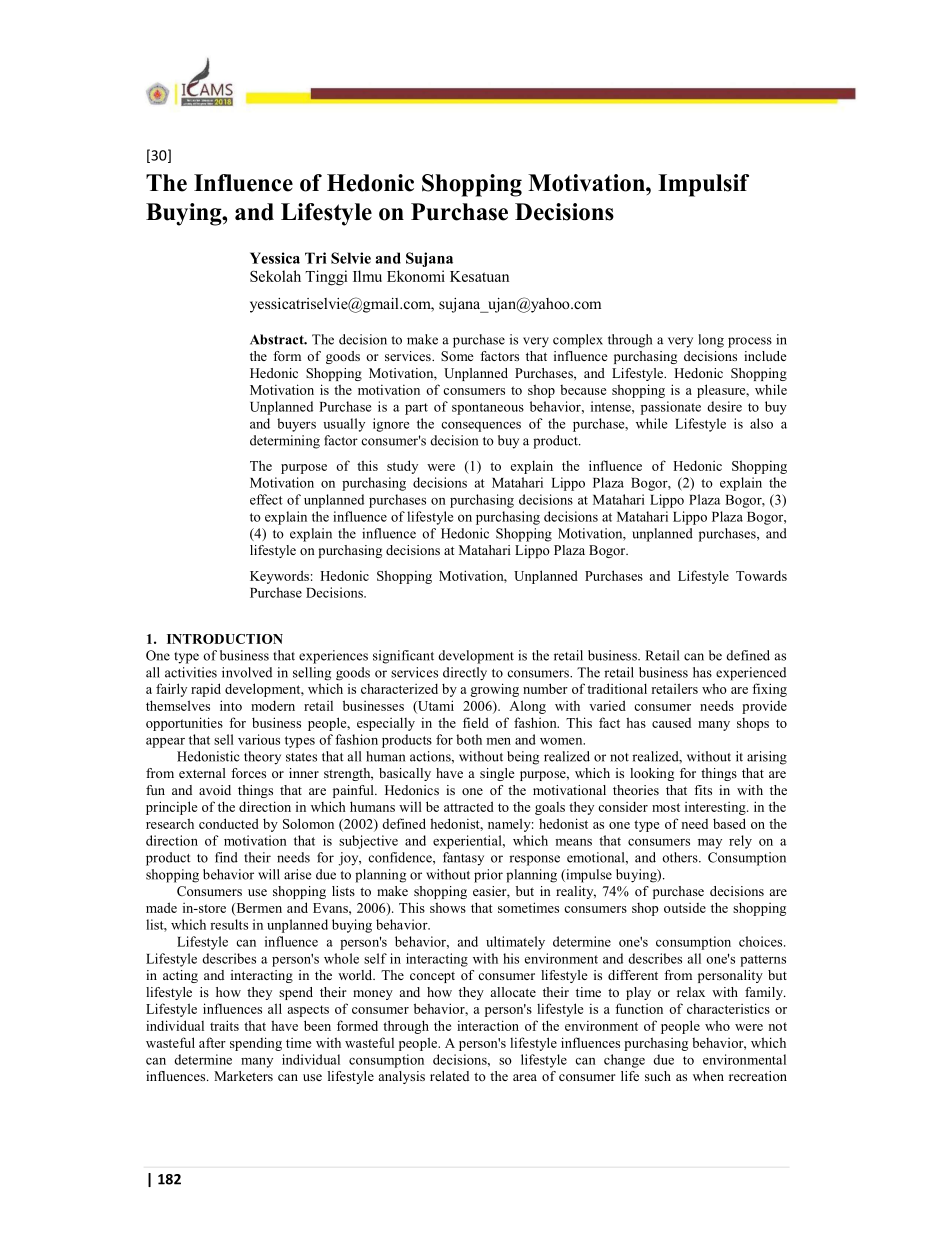  Describe the element at coordinates (465, 673) in the page. I see `directly` at that location.
